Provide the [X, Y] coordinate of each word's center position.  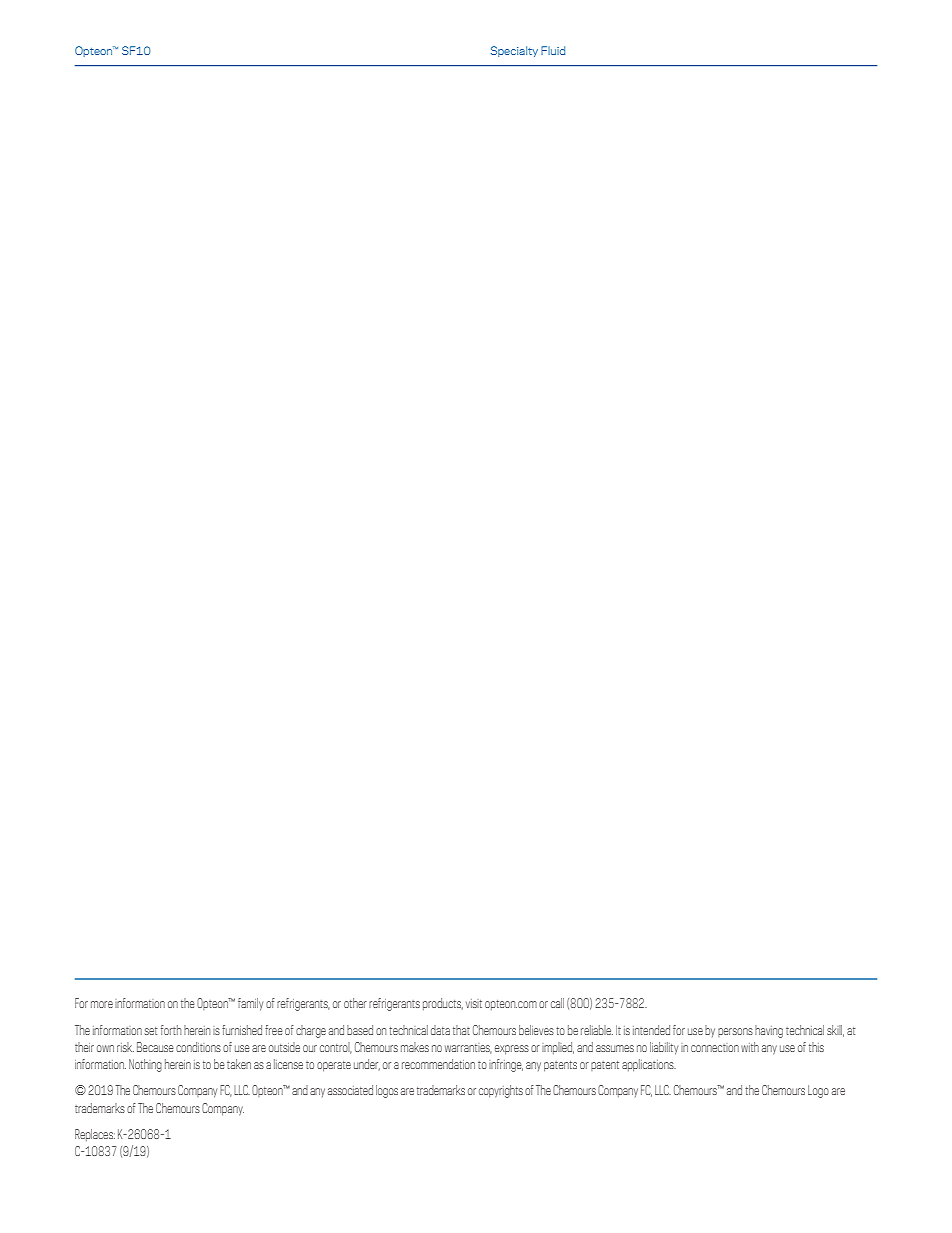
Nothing [145, 1065]
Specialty [514, 51]
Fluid [553, 50]
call [557, 1003]
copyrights [501, 1091]
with [750, 1047]
